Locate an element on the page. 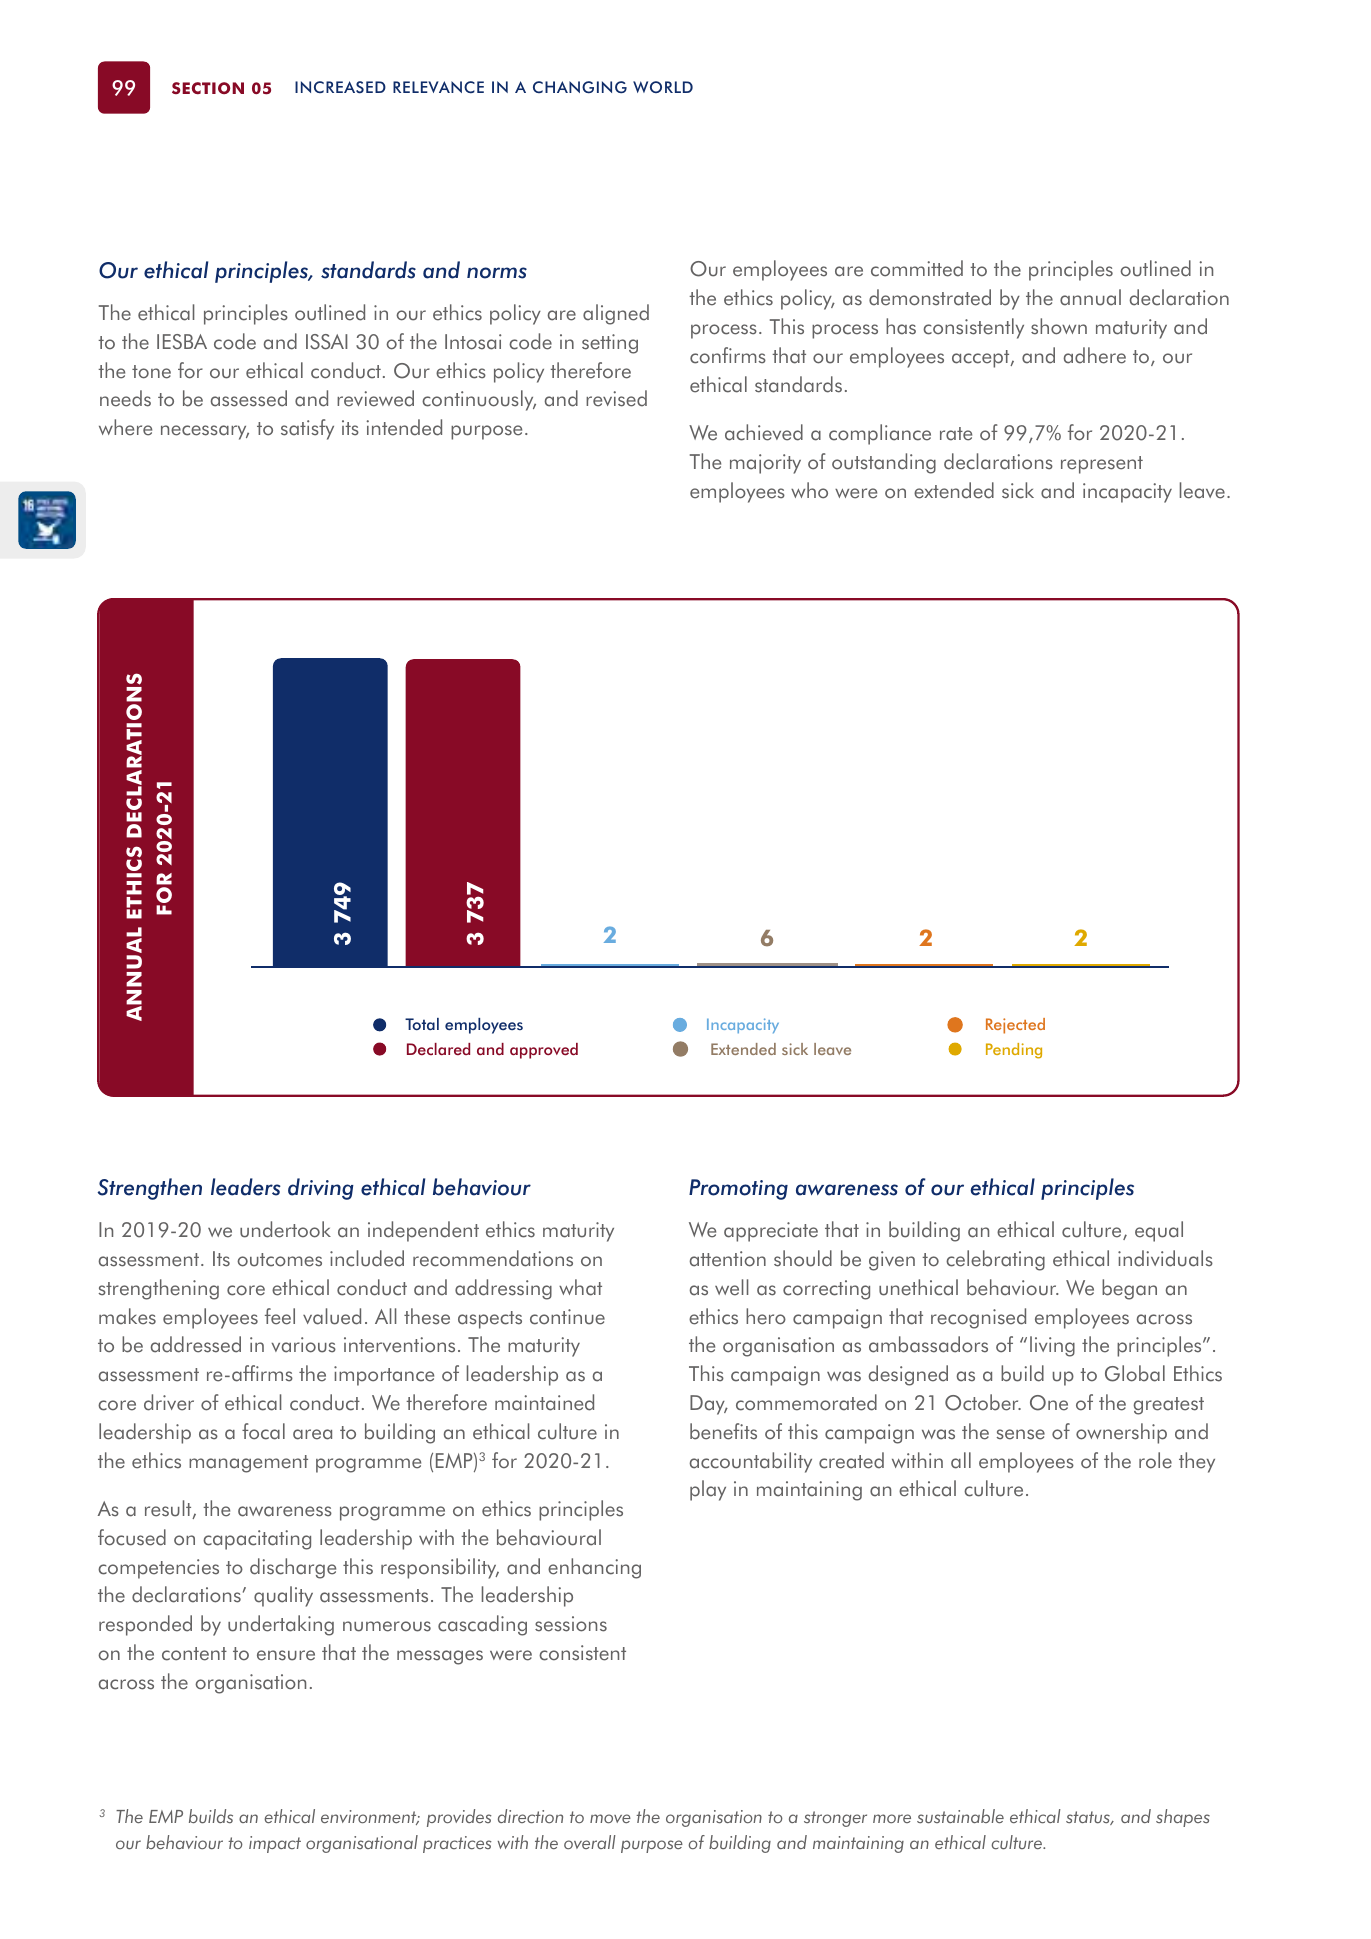 The height and width of the image is (1939, 1371). majority is located at coordinates (765, 464).
